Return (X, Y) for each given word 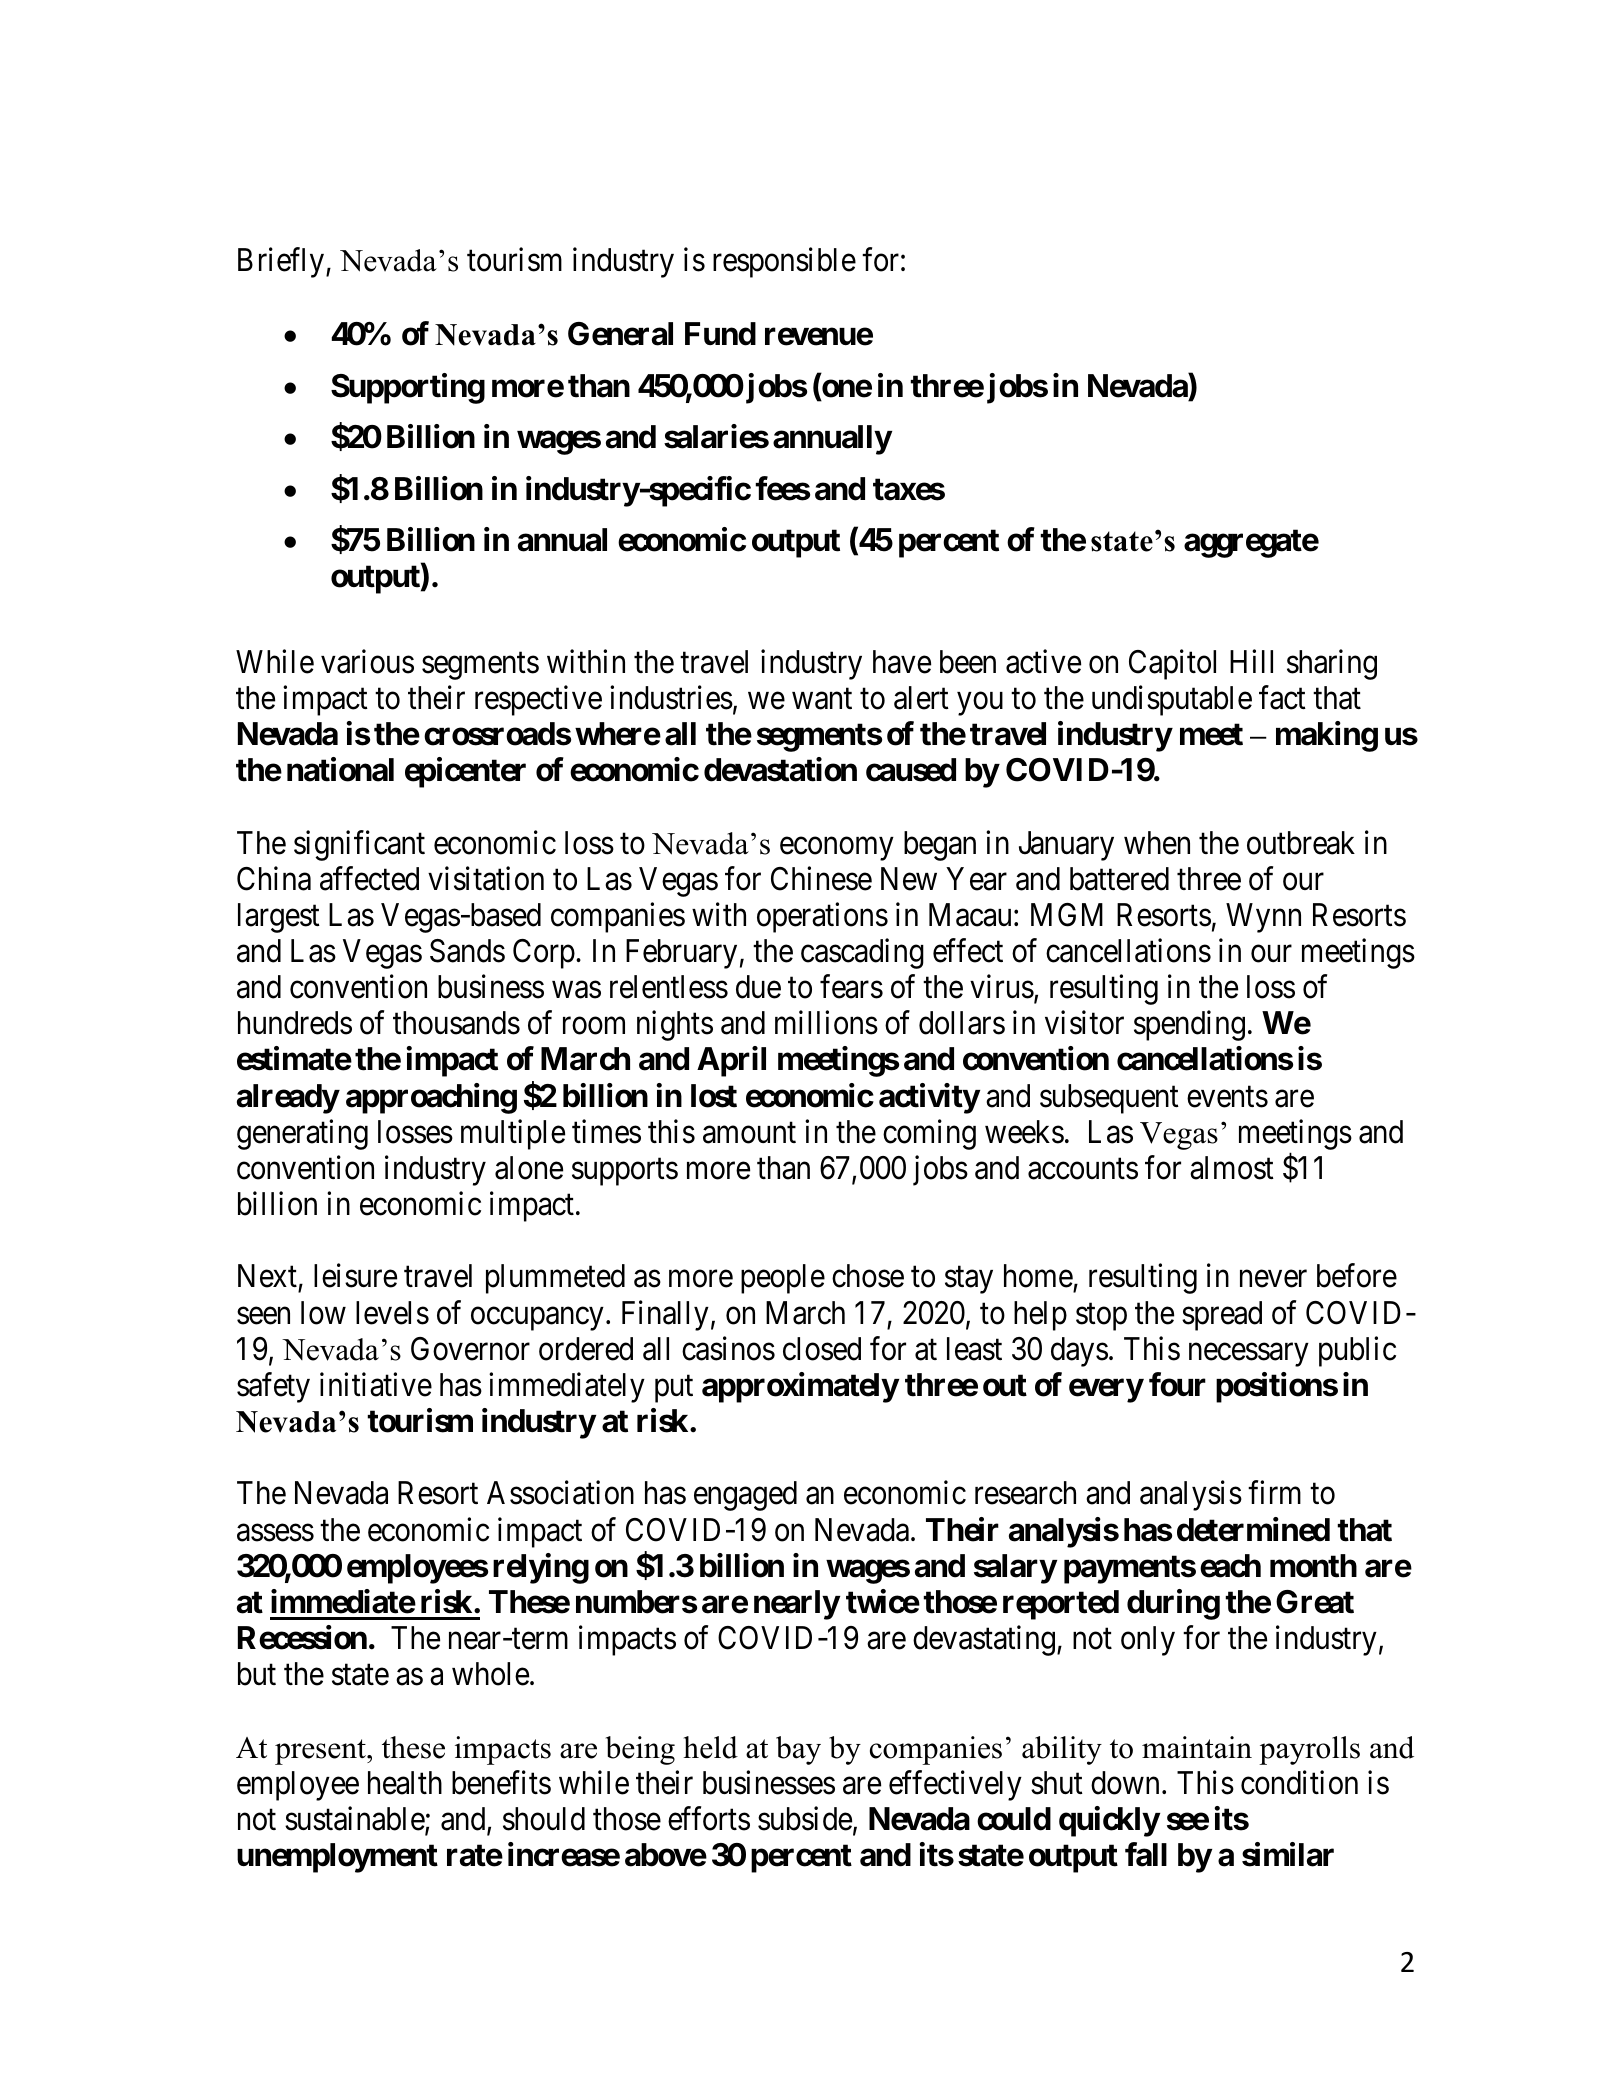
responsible (784, 262)
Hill (1251, 661)
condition (1299, 1782)
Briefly (282, 262)
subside (805, 1818)
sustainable (355, 1819)
